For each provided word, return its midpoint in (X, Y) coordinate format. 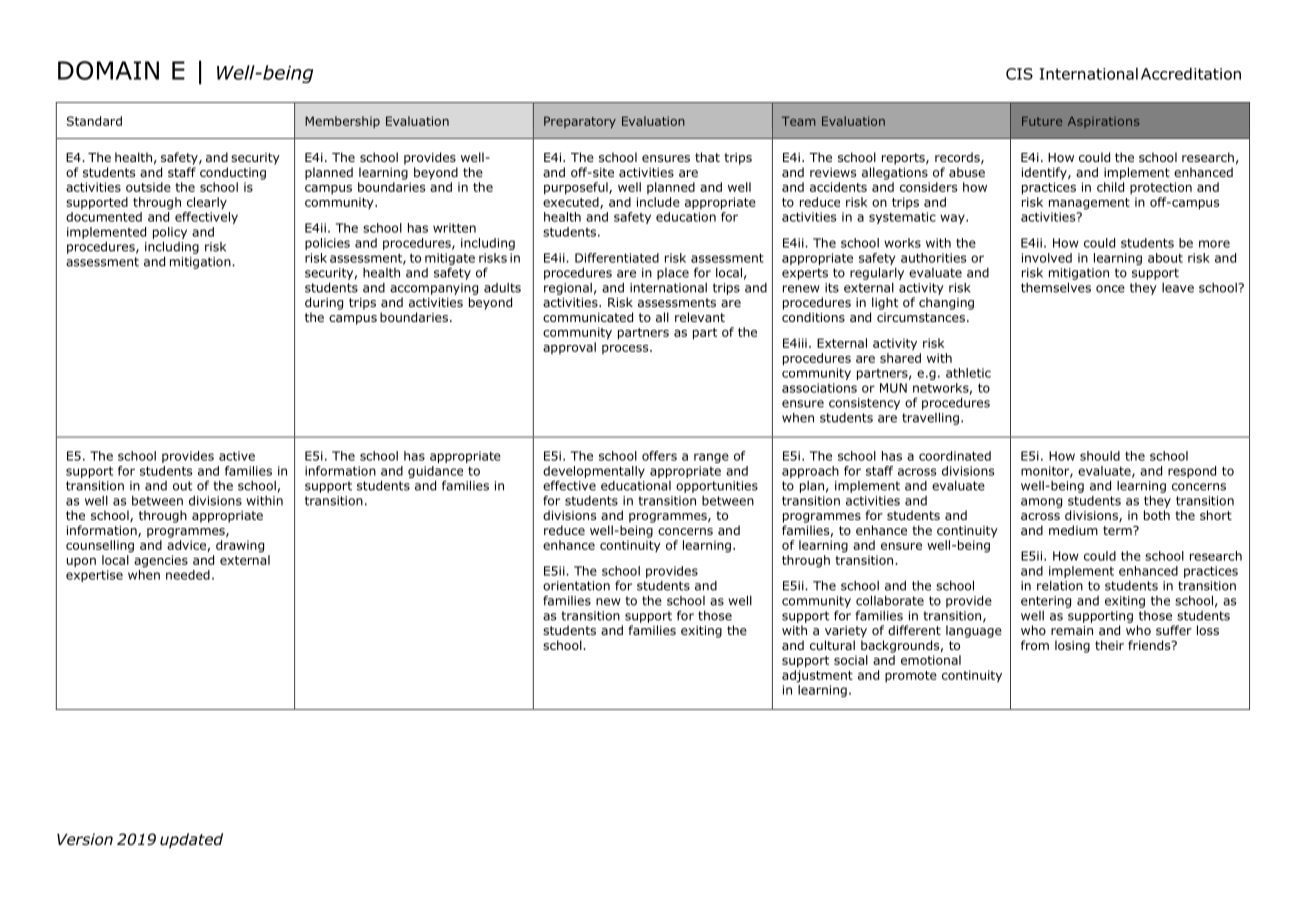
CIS (1019, 74)
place (673, 274)
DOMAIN (108, 70)
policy (170, 233)
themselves (1056, 287)
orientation (576, 586)
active (237, 456)
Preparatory (580, 122)
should (1100, 456)
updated (191, 840)
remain (1072, 630)
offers (659, 456)
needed (188, 575)
